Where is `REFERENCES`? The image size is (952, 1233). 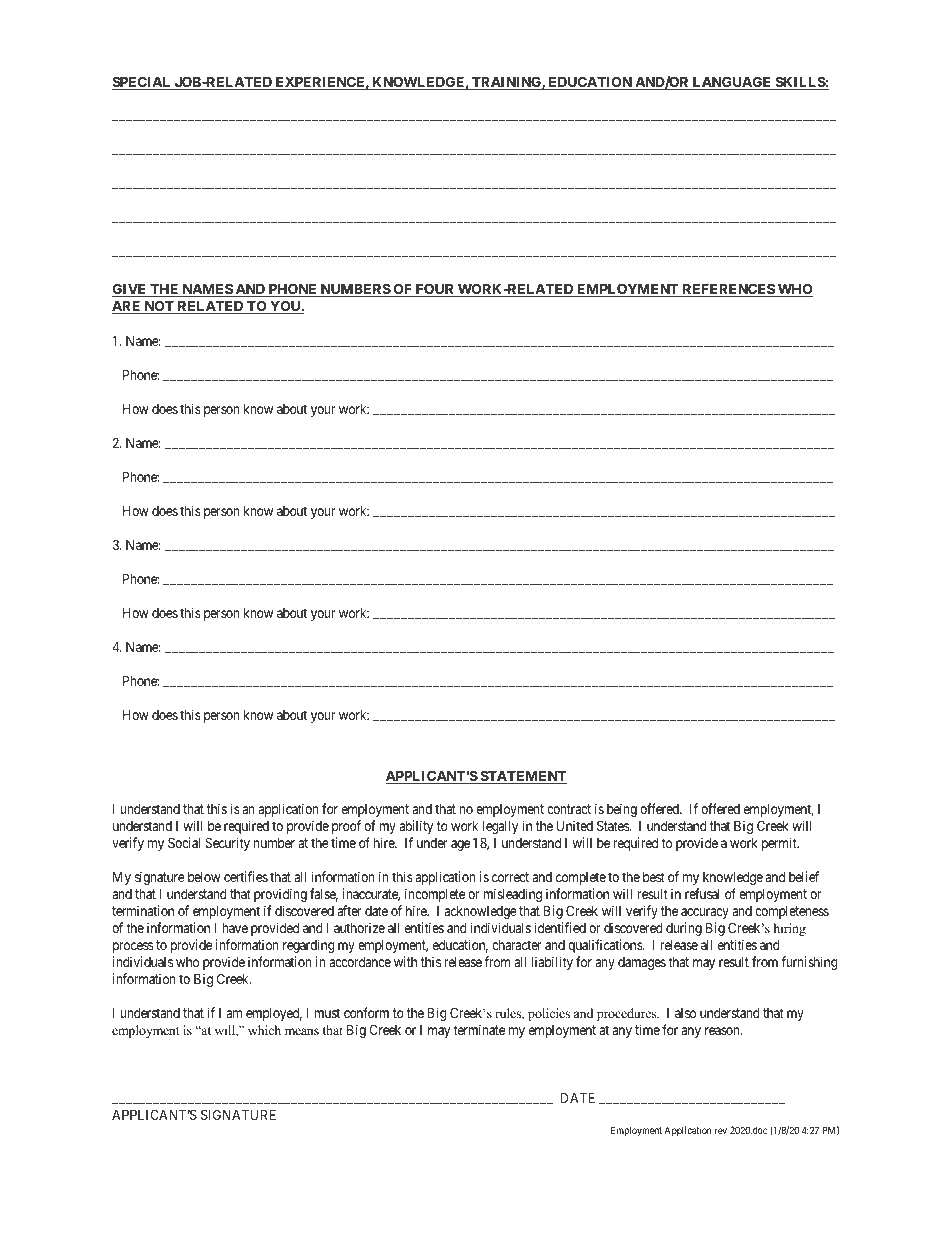 REFERENCES is located at coordinates (728, 290).
